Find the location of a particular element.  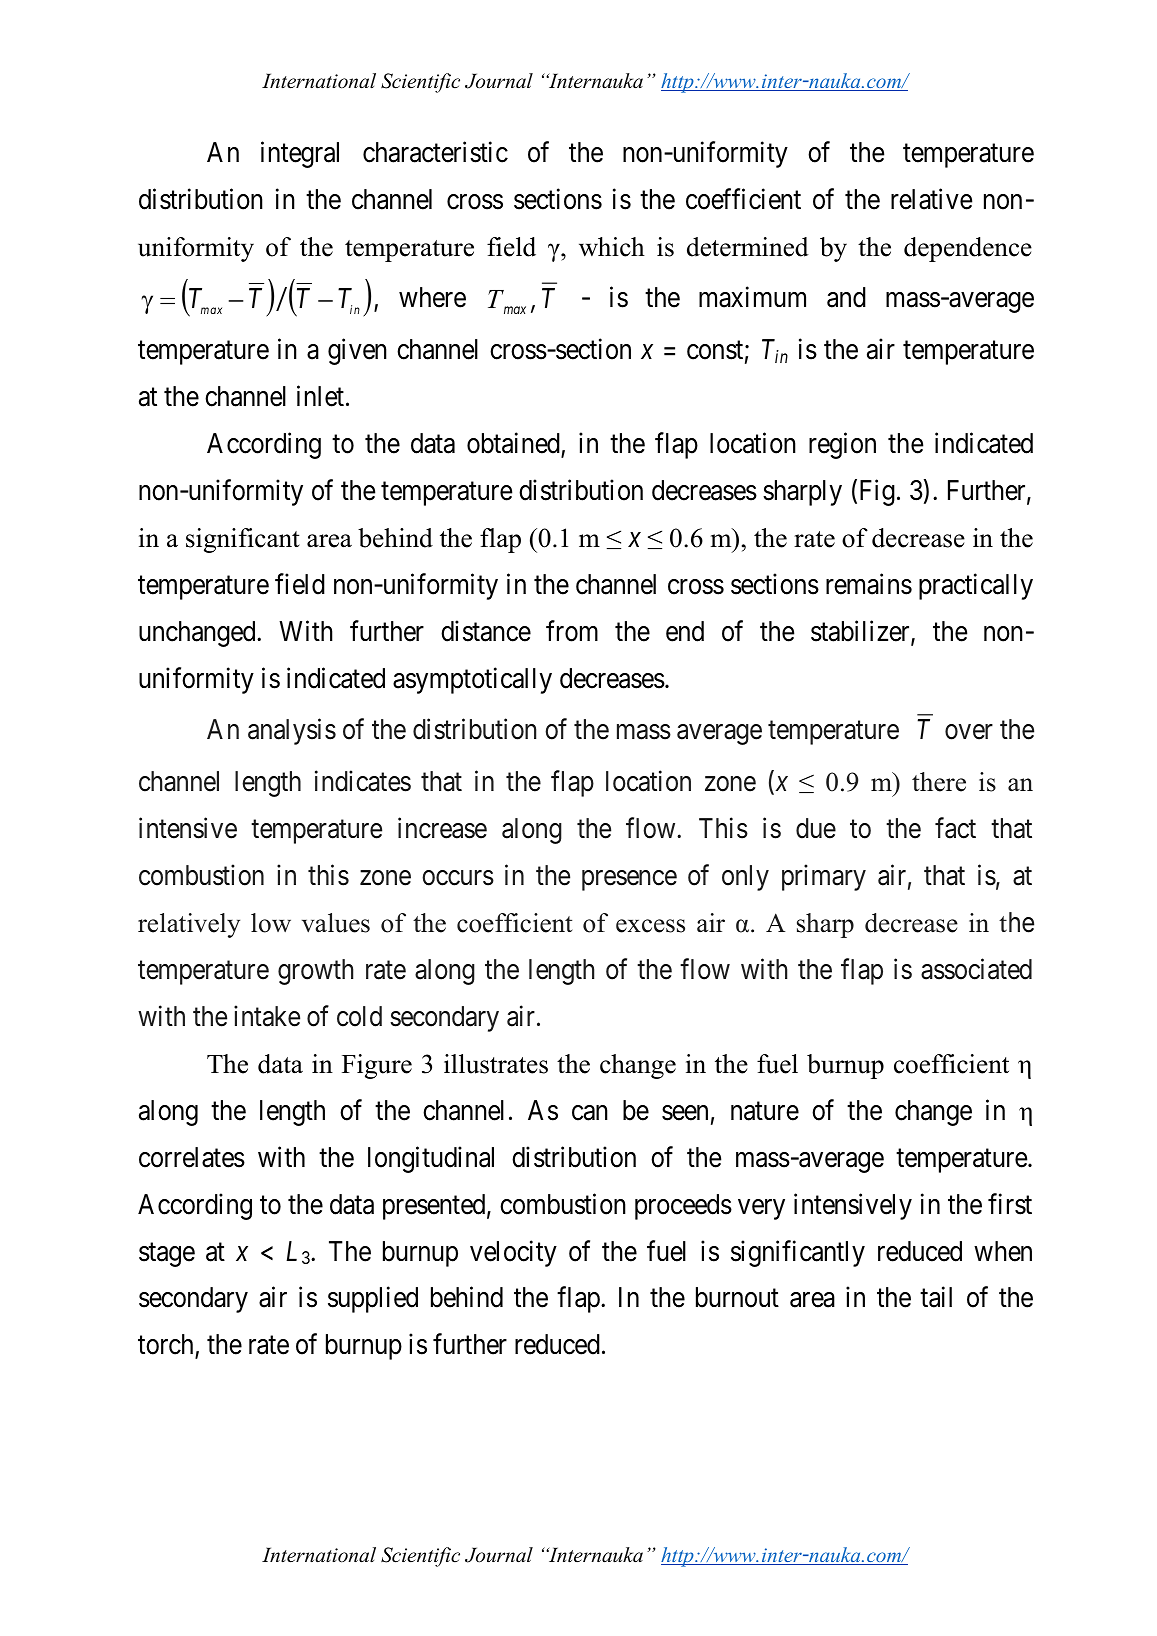

integral is located at coordinates (300, 154).
